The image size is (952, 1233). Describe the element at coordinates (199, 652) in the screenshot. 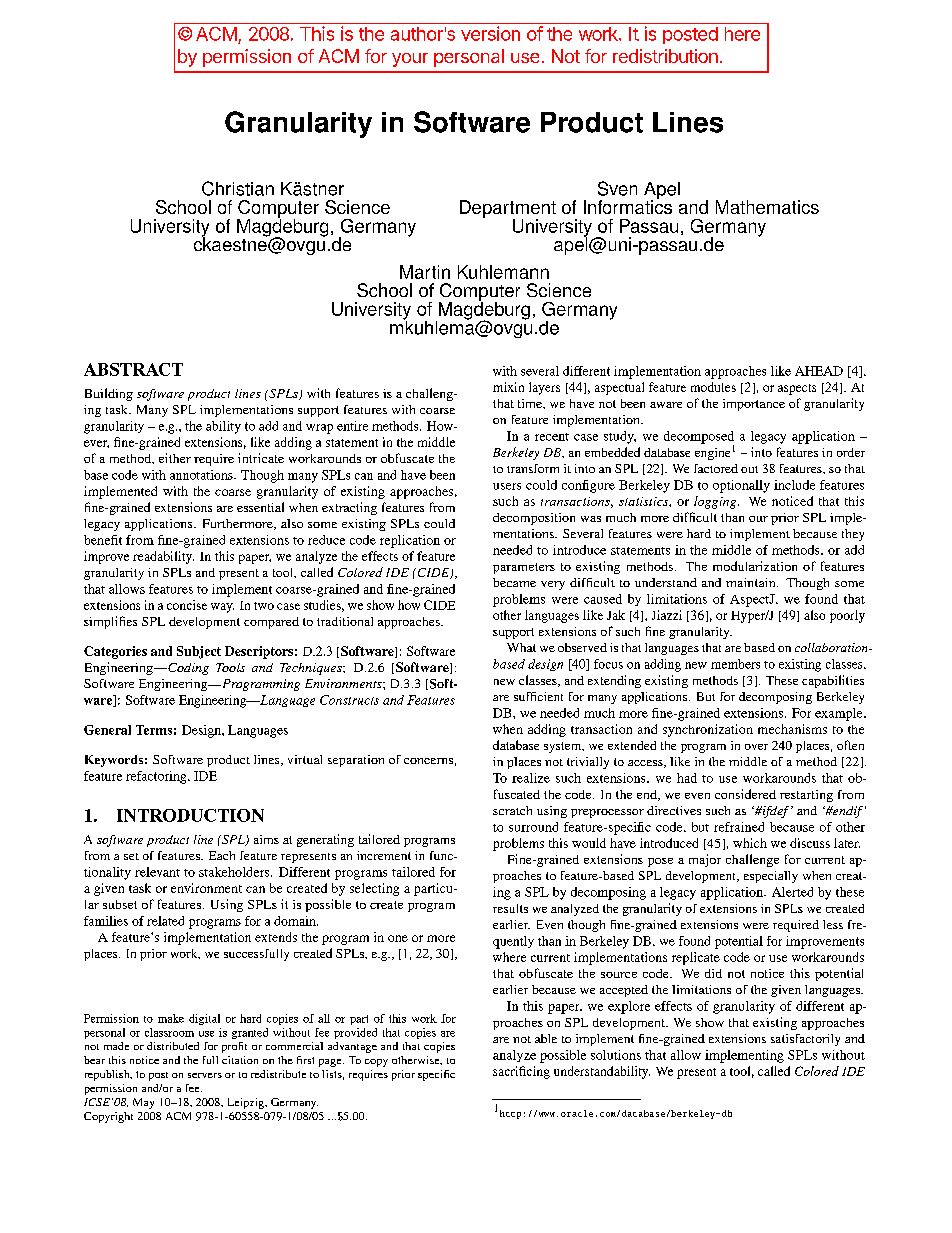

I see `Subject` at that location.
